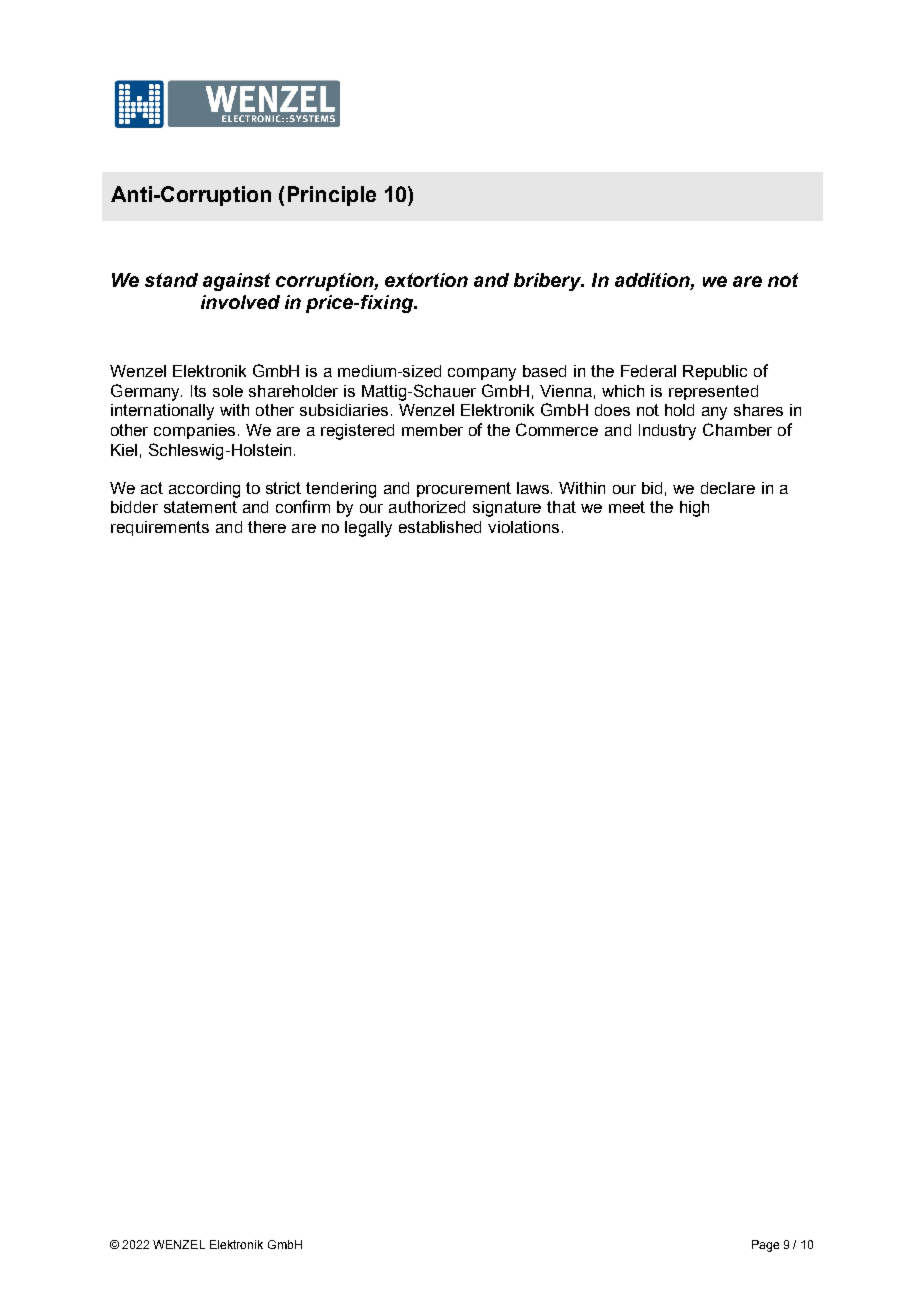  Describe the element at coordinates (160, 528) in the screenshot. I see `requirements` at that location.
